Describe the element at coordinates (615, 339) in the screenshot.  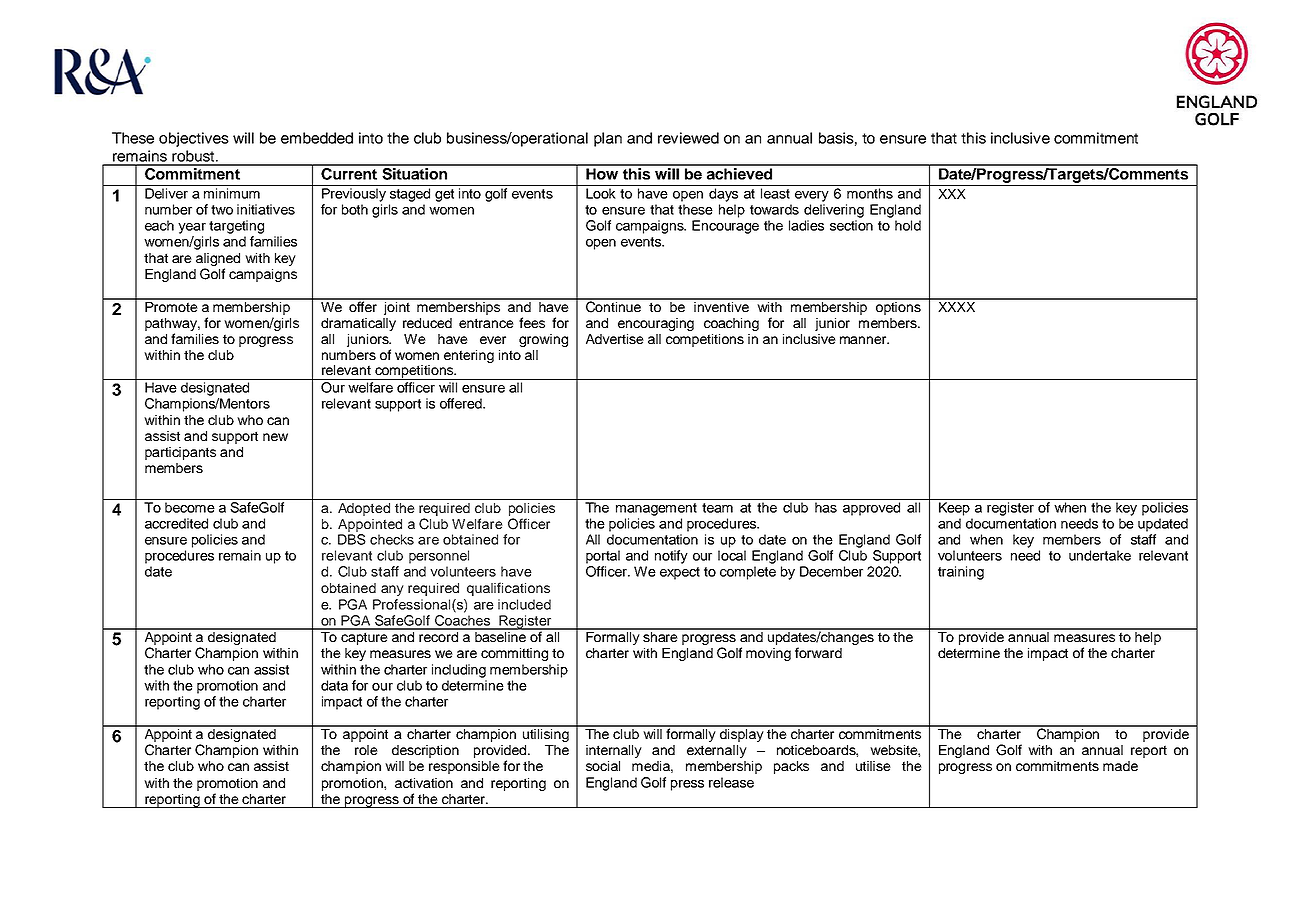
I see `Advertise` at that location.
